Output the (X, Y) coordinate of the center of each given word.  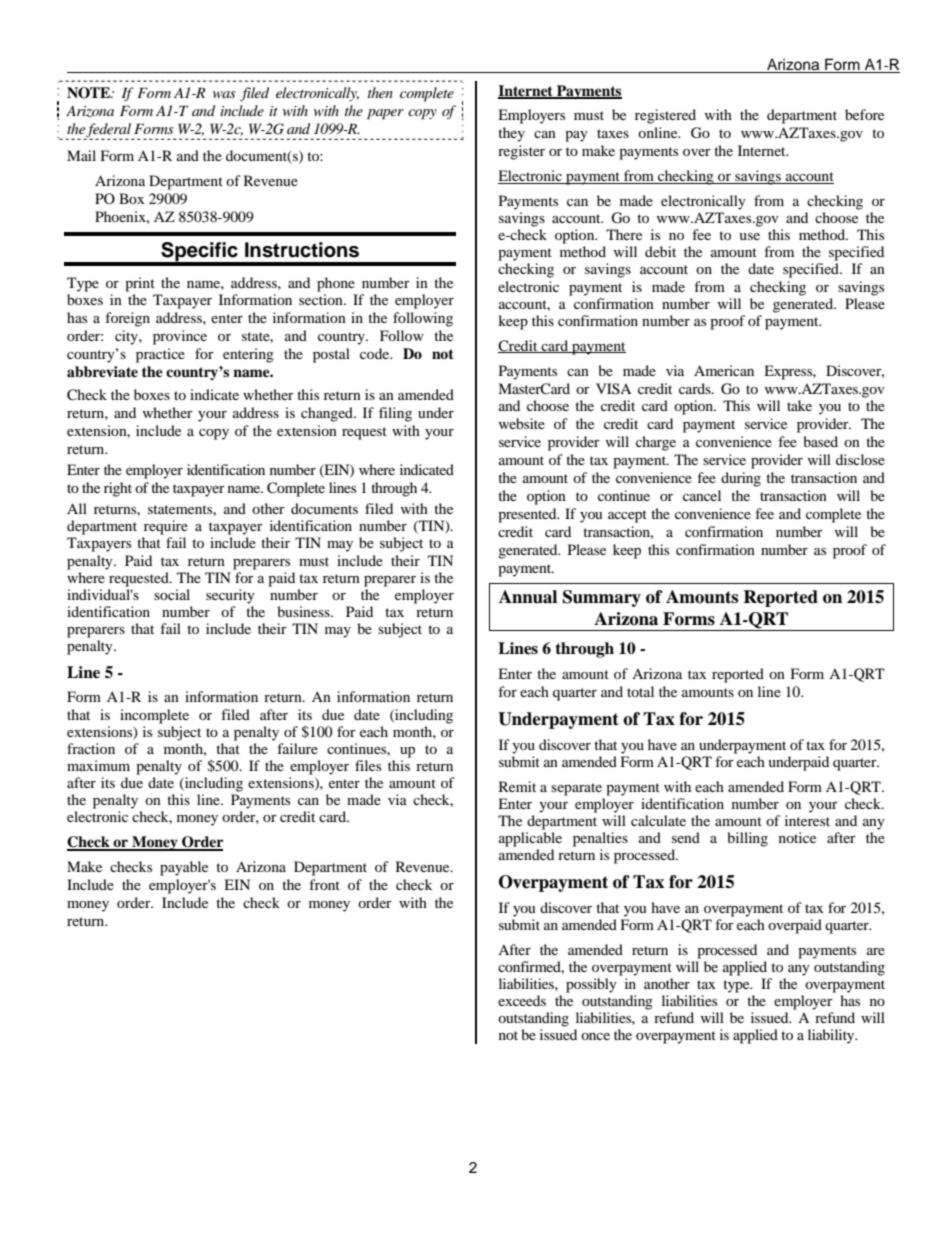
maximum (98, 765)
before (864, 114)
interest (807, 820)
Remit (517, 786)
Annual (528, 597)
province (180, 337)
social (172, 594)
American (724, 370)
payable (184, 868)
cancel (702, 495)
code (376, 353)
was (224, 94)
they (511, 134)
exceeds (522, 1000)
